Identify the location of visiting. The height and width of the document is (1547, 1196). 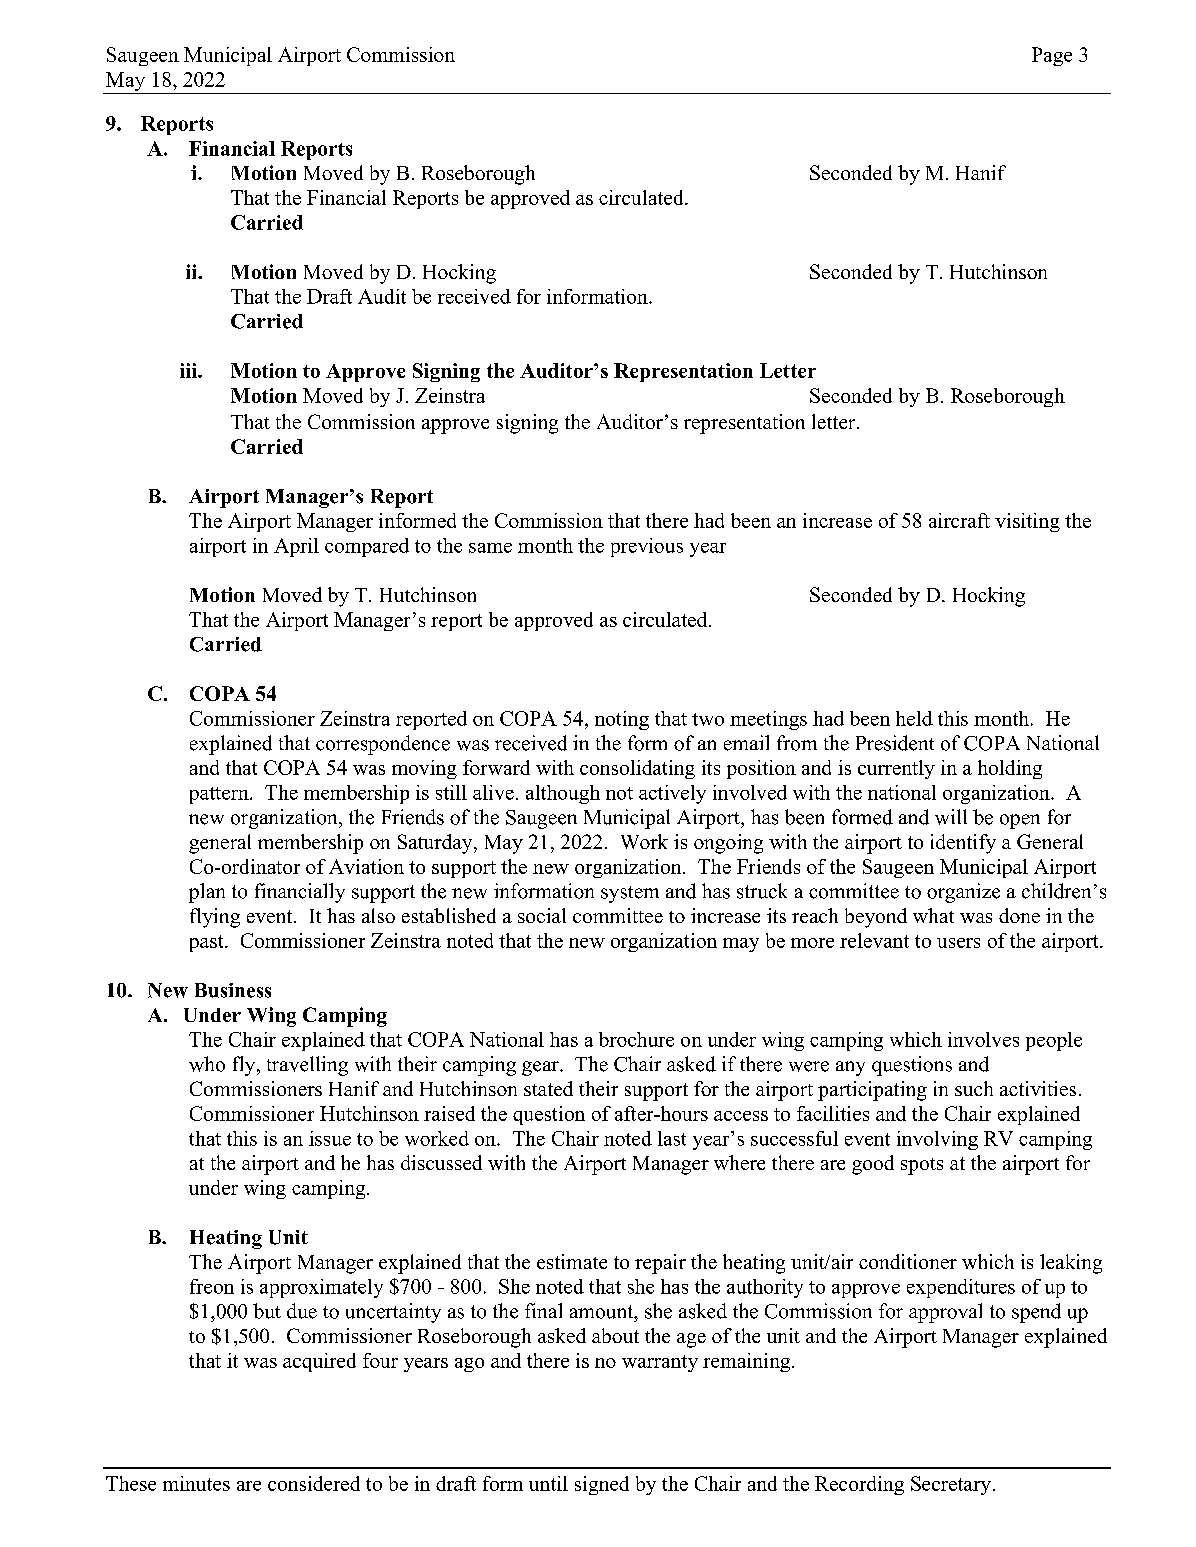
(1027, 522).
